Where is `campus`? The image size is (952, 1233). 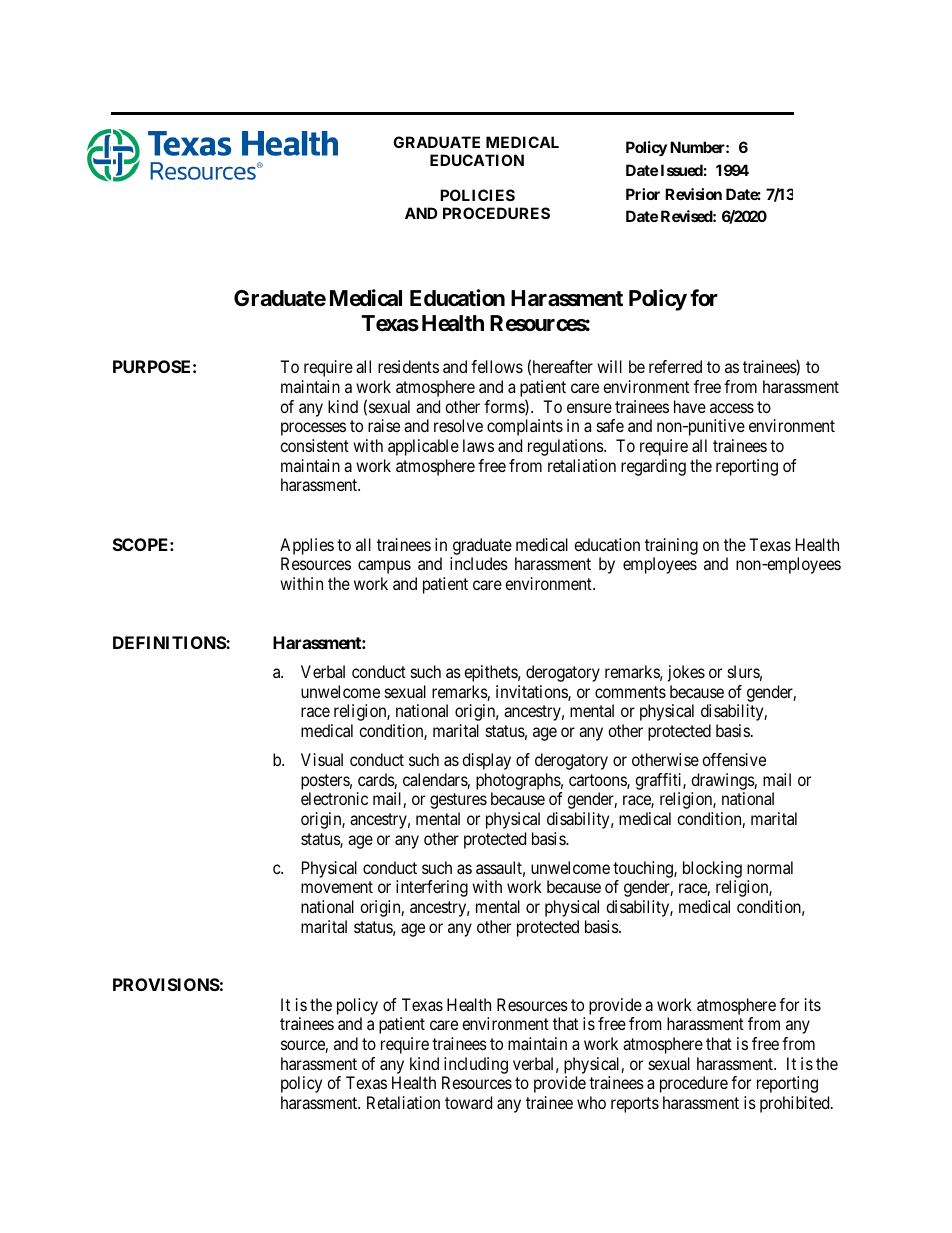
campus is located at coordinates (384, 567).
